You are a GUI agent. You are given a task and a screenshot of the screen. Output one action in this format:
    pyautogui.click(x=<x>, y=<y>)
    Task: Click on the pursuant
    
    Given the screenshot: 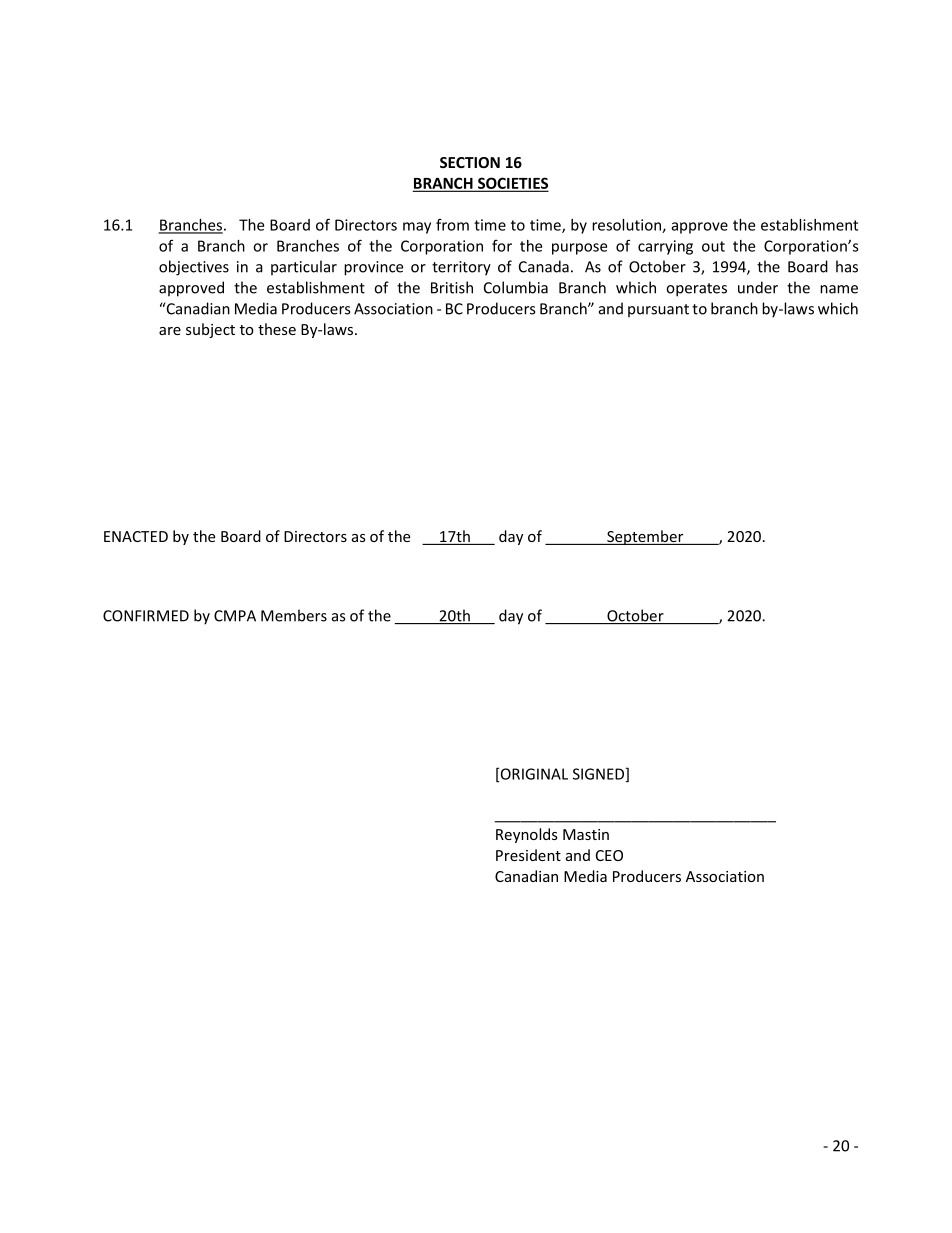 What is the action you would take?
    pyautogui.click(x=658, y=311)
